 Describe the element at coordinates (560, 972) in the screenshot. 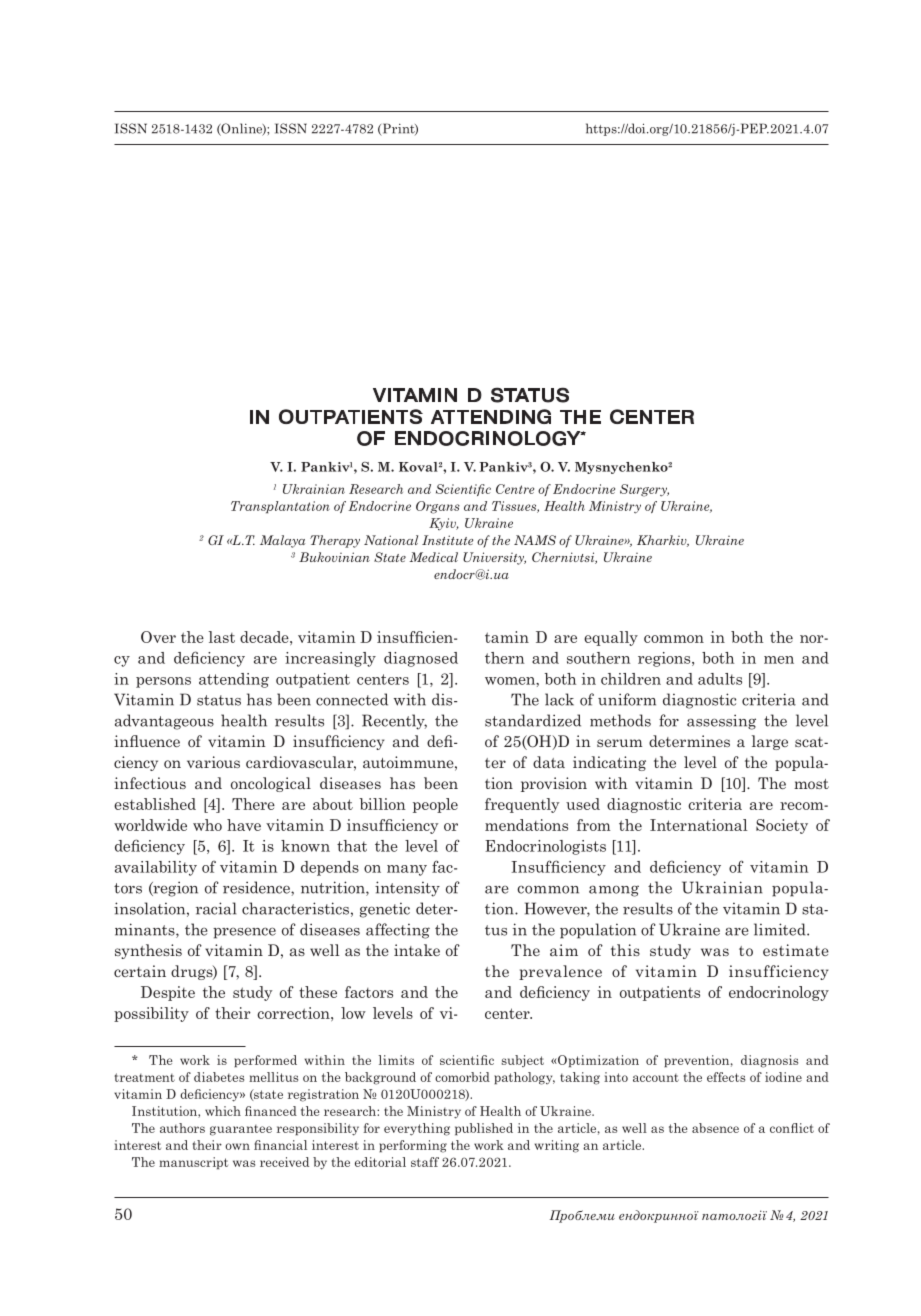

I see `prevalence` at that location.
